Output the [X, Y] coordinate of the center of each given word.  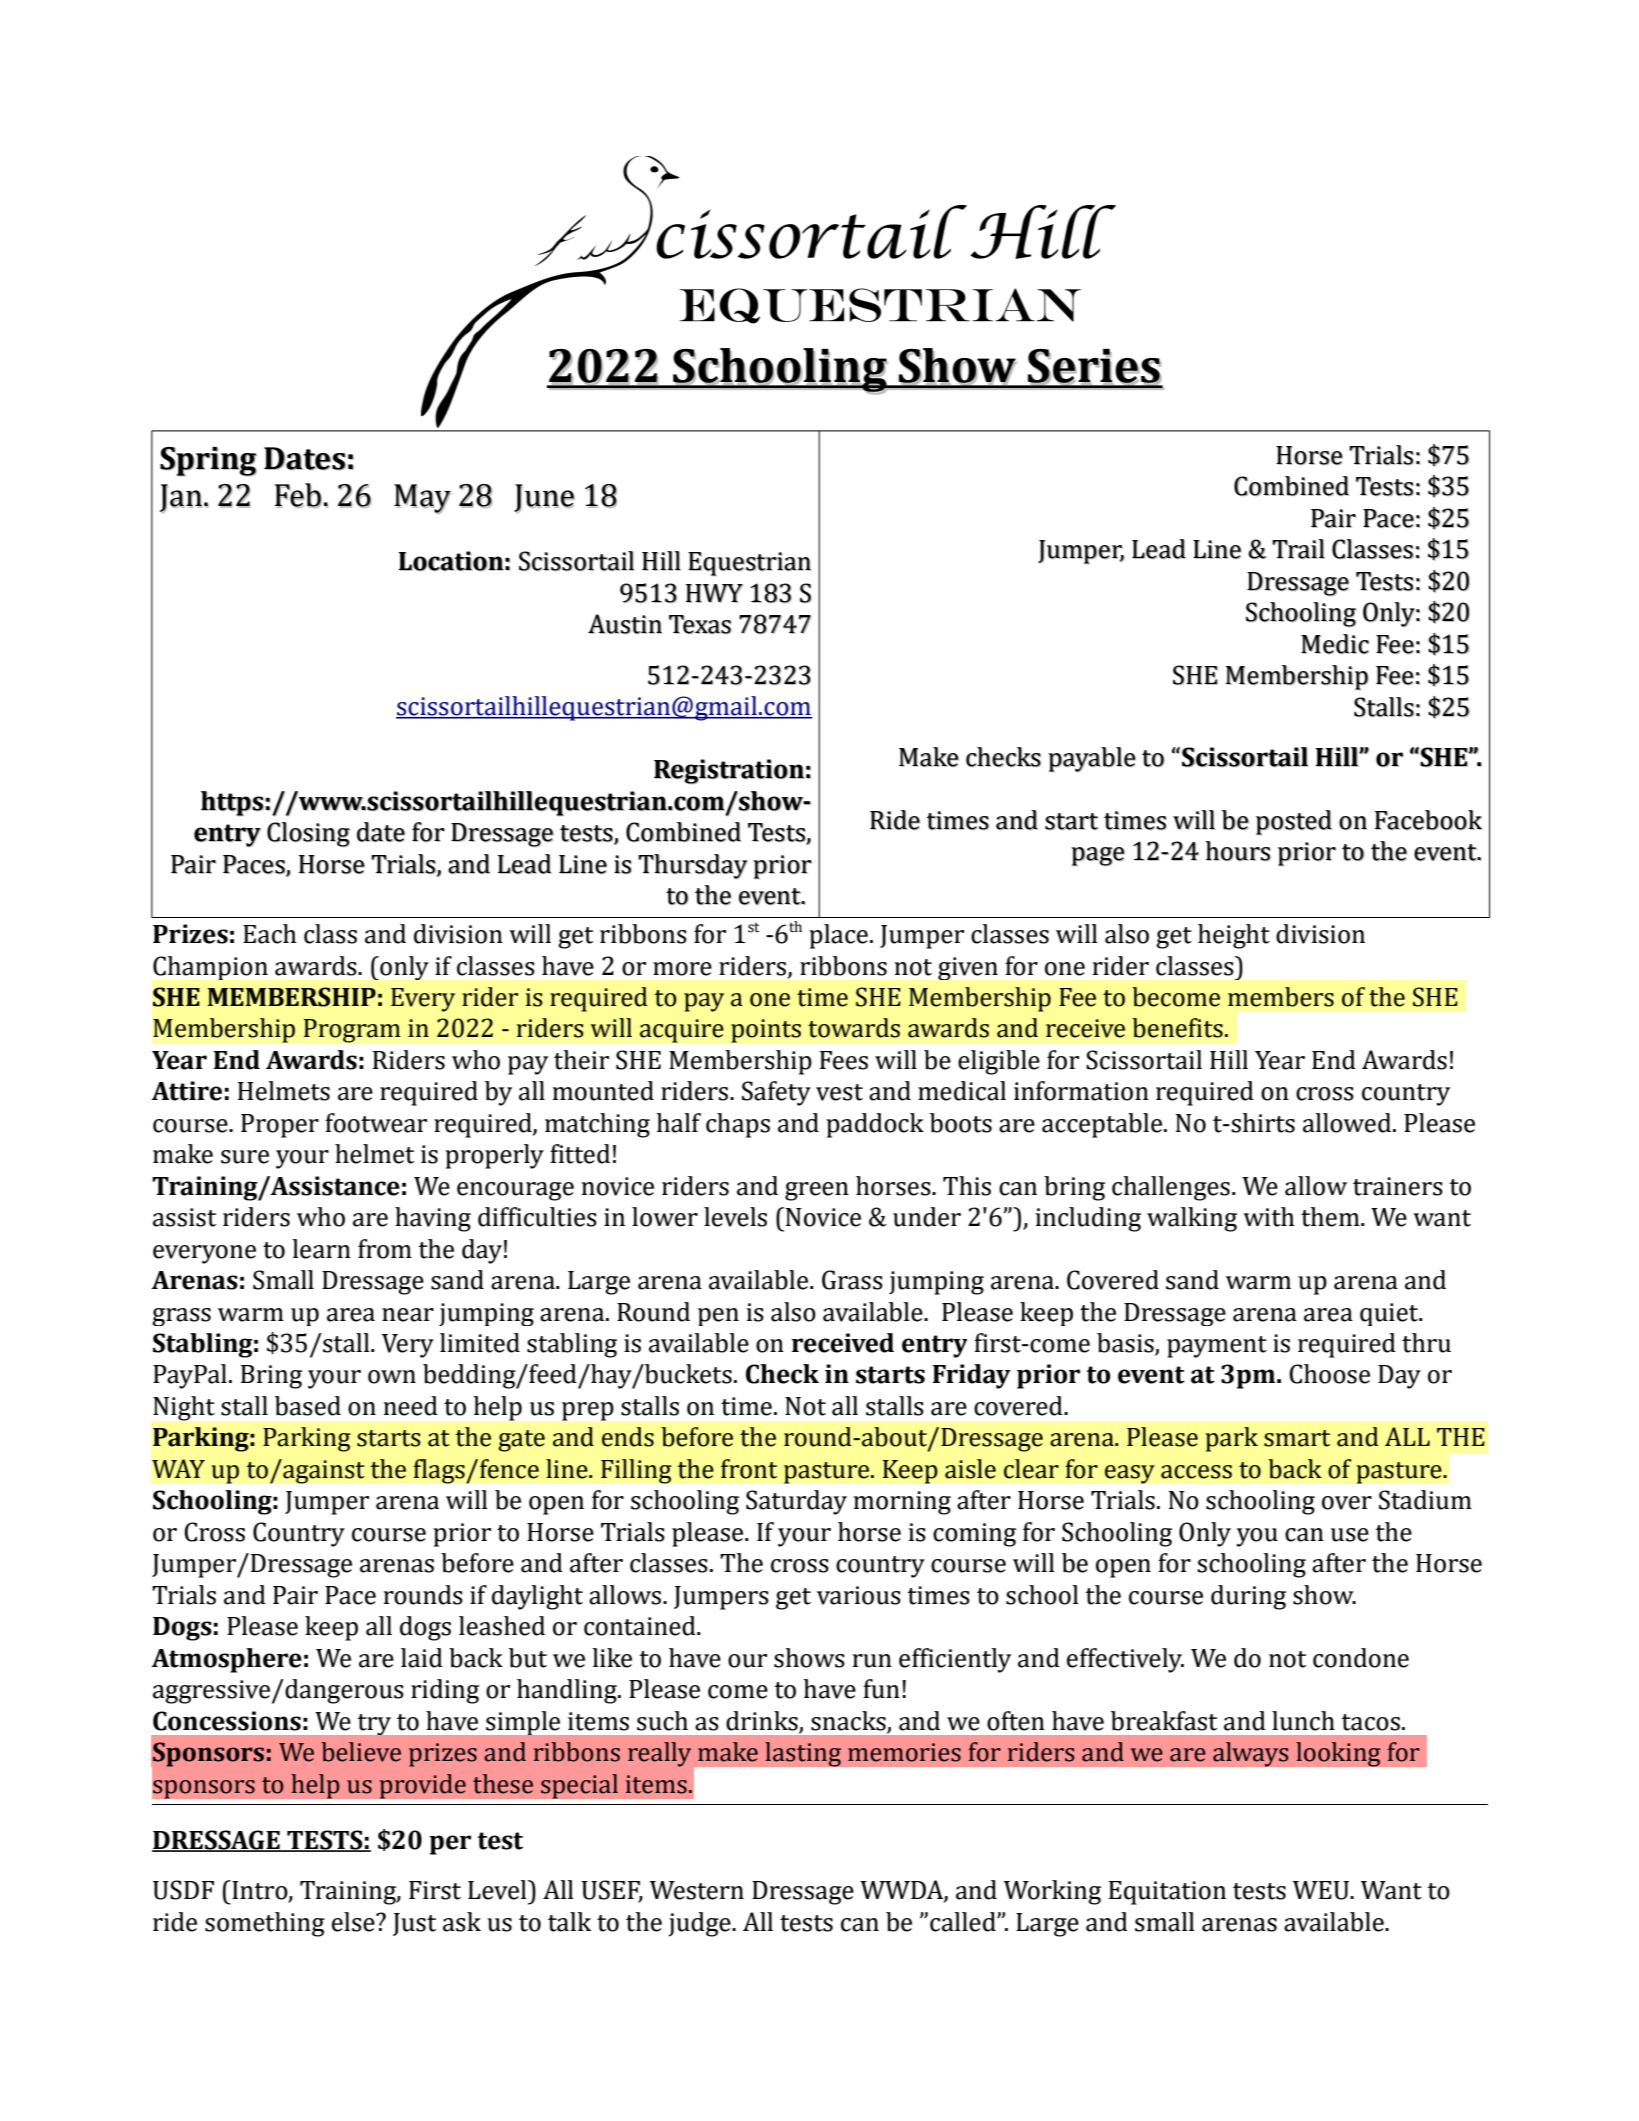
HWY [714, 593]
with [1268, 1217]
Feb [300, 495]
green [817, 1191]
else [354, 1922]
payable [1092, 759]
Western [697, 1890]
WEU [1322, 1890]
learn [321, 1249]
